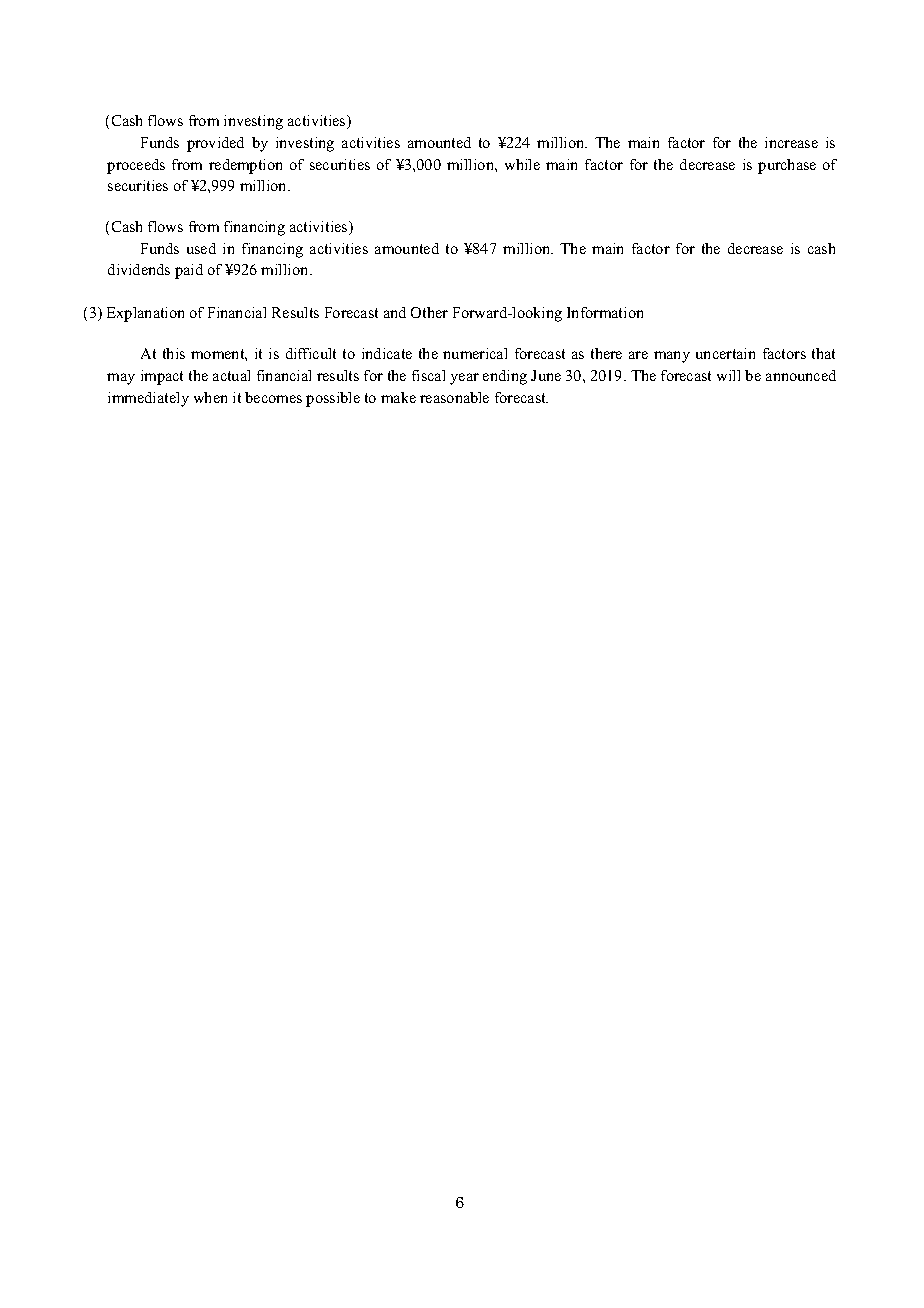 Image resolution: width=924 pixels, height=1308 pixels. Describe the element at coordinates (210, 397) in the page. I see `when` at that location.
